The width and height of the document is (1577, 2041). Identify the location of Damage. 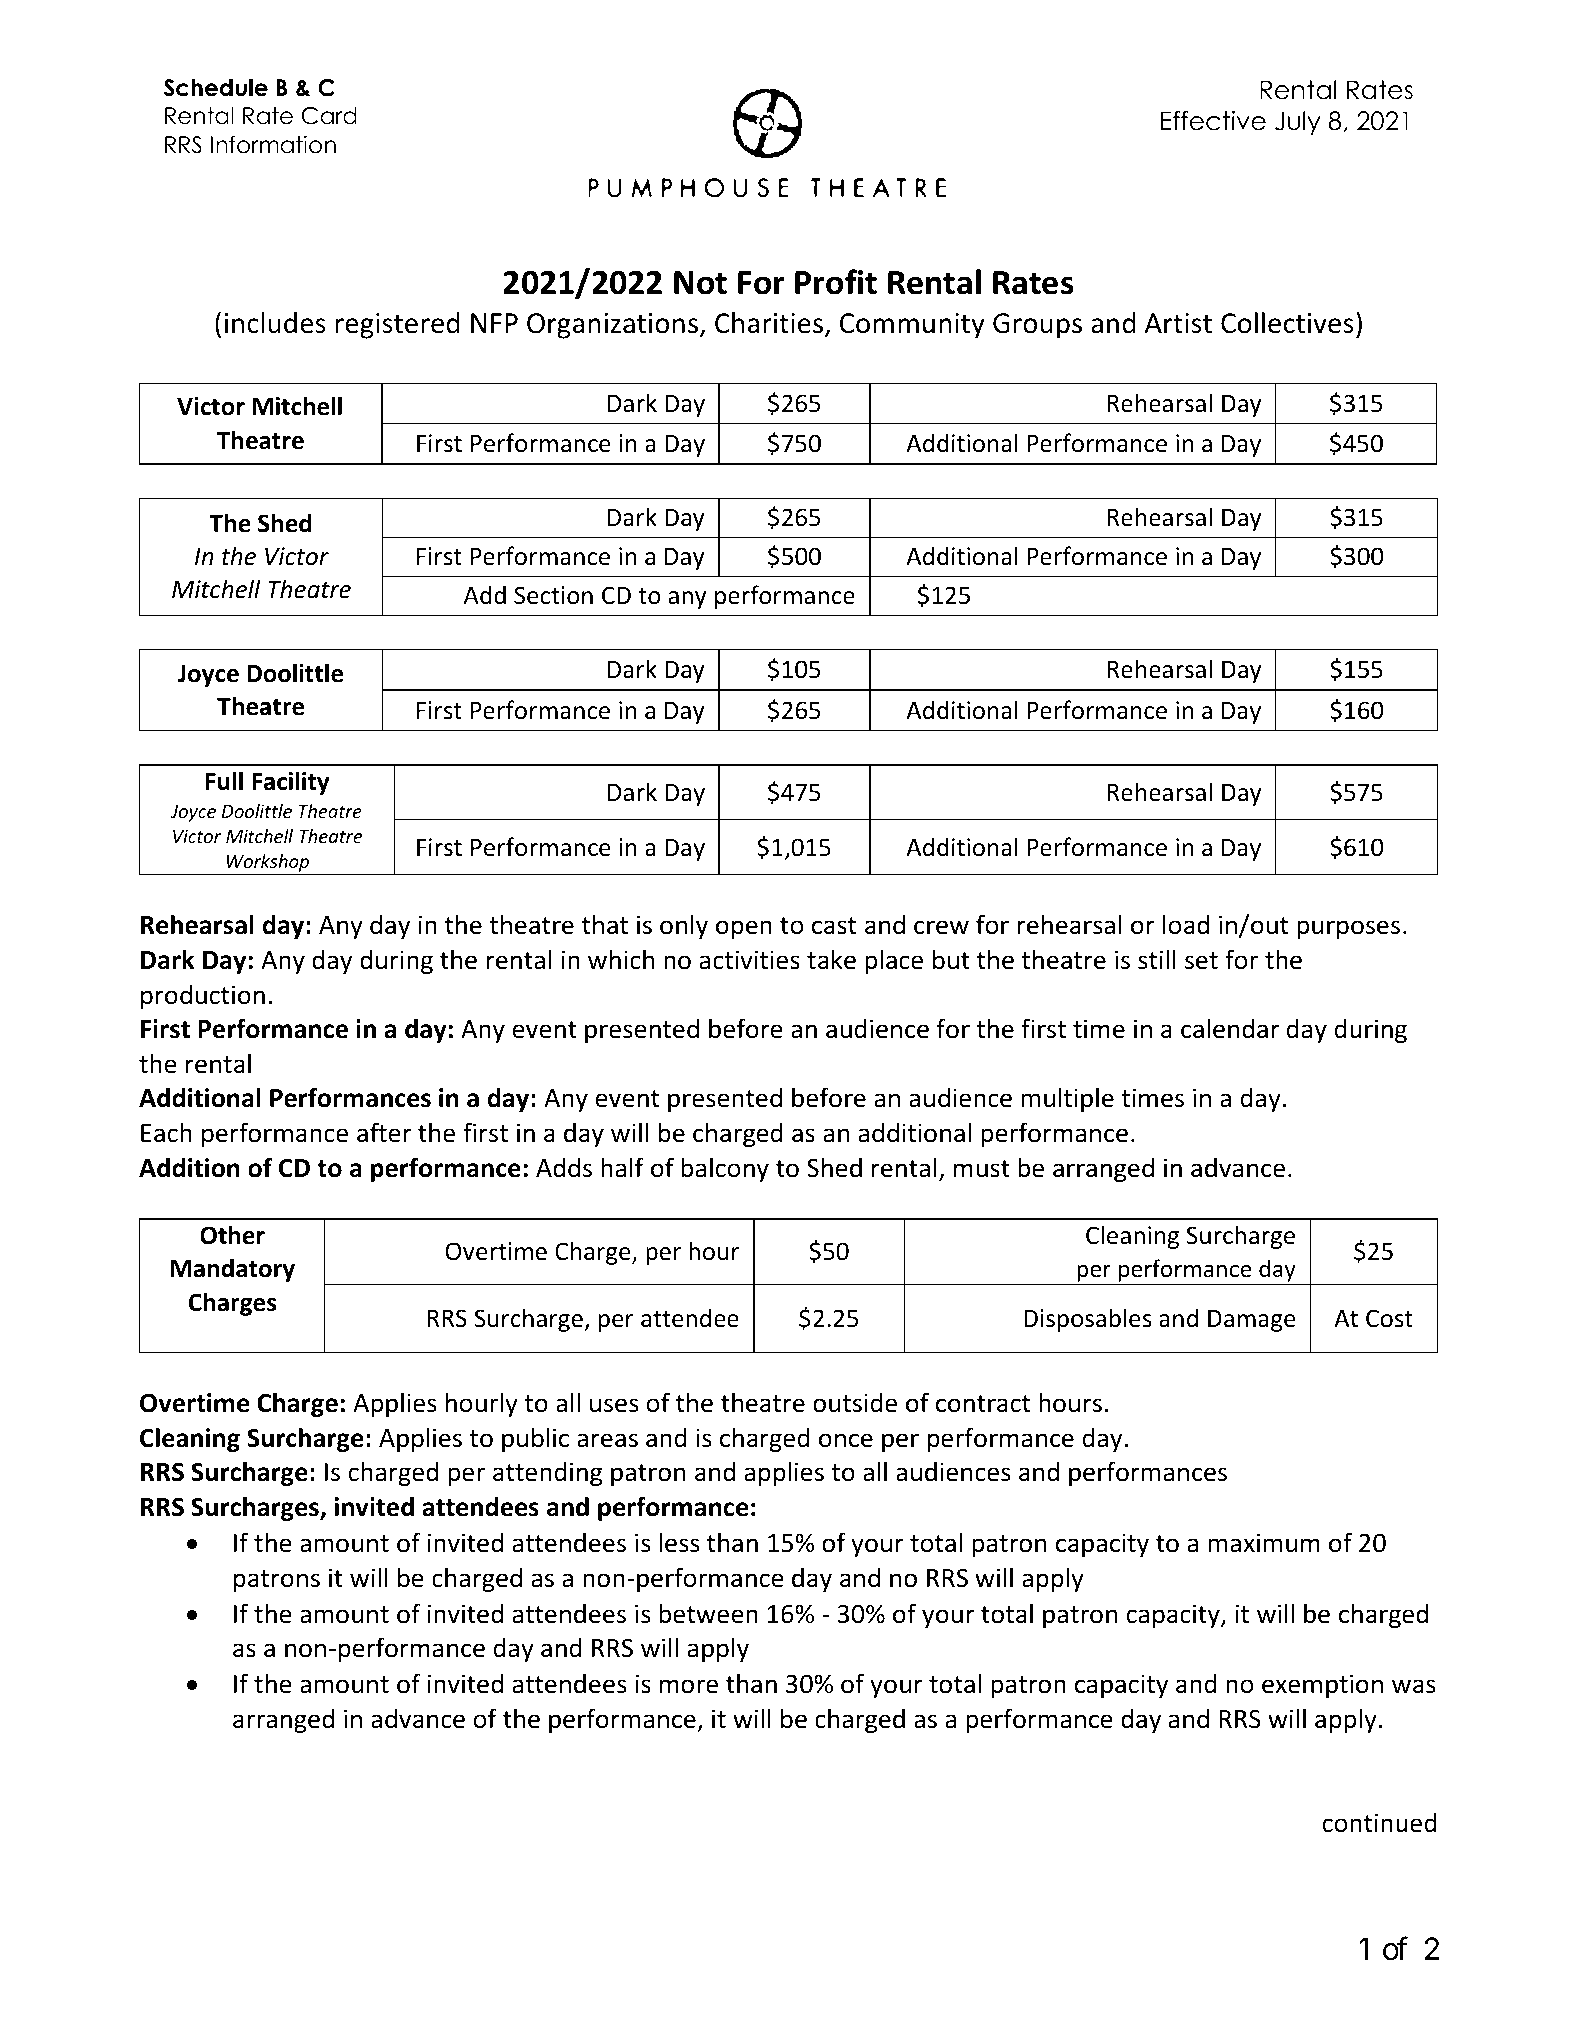
(1252, 1320).
